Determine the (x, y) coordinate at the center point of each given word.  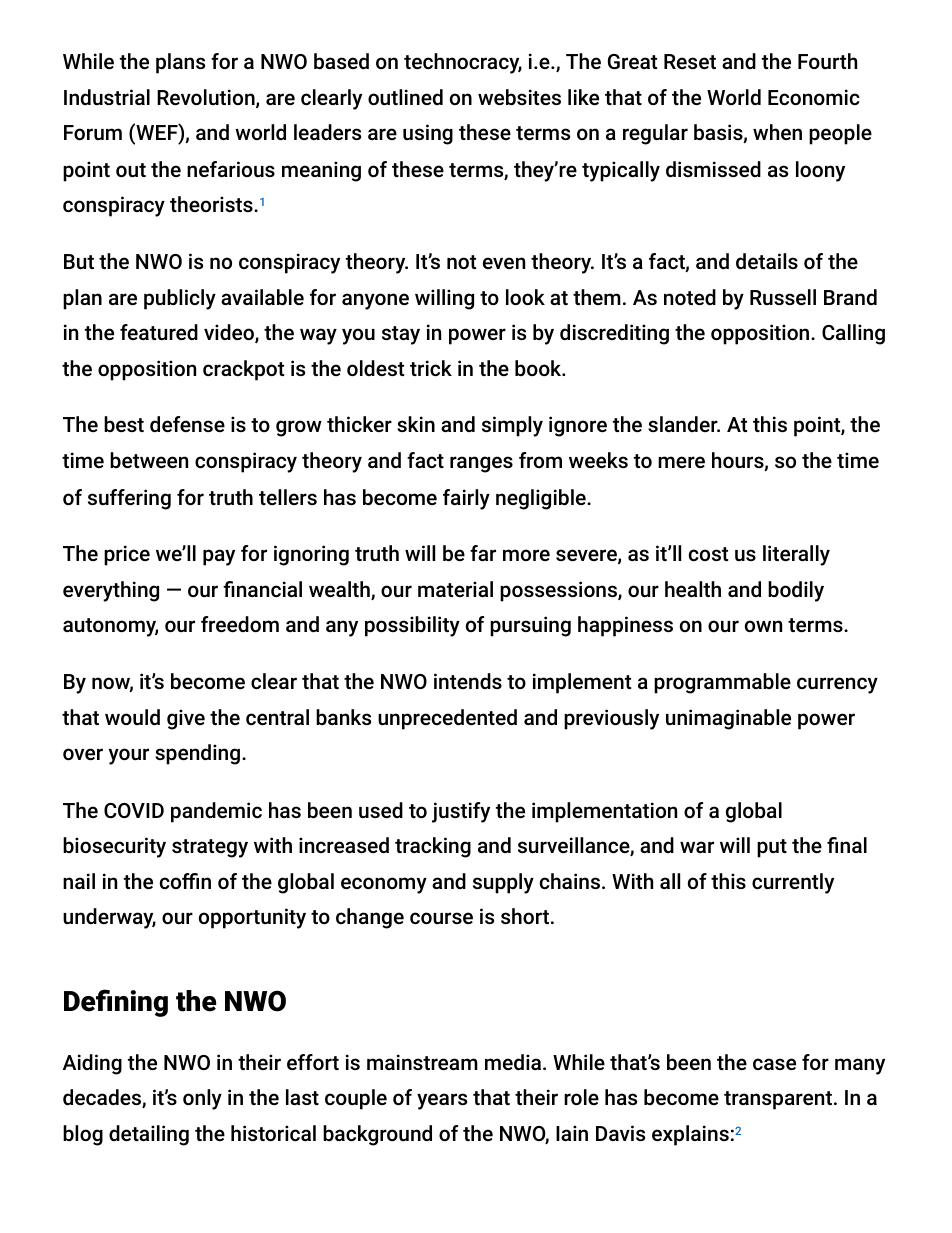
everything (111, 591)
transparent (778, 1100)
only (202, 1099)
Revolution (207, 98)
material (455, 589)
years (442, 1101)
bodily (796, 591)
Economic (814, 97)
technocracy (463, 63)
